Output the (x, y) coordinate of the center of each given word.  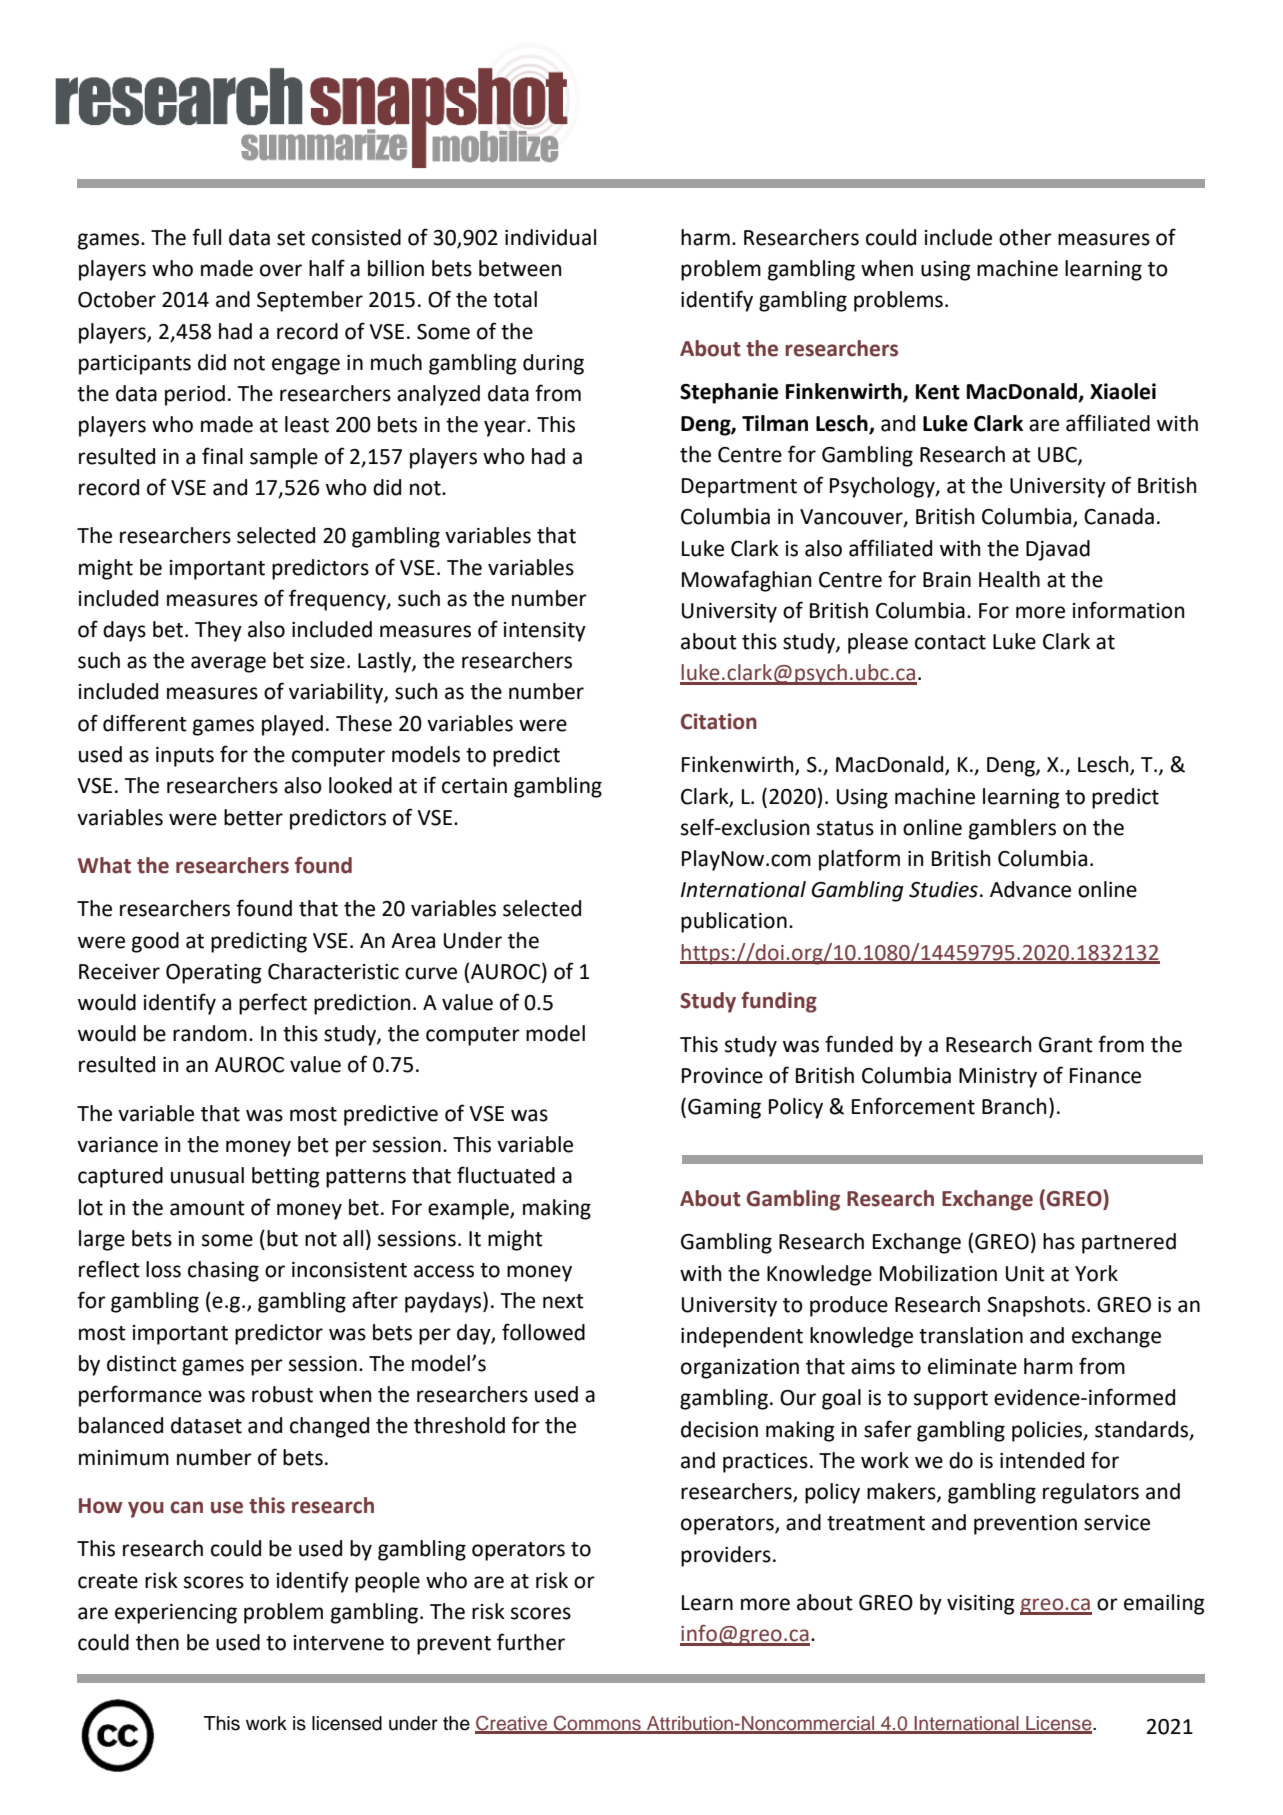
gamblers (1012, 829)
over (281, 270)
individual (550, 237)
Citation (719, 721)
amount (207, 1208)
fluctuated (506, 1175)
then (157, 1642)
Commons (597, 1724)
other (1025, 237)
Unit (1025, 1274)
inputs (185, 757)
